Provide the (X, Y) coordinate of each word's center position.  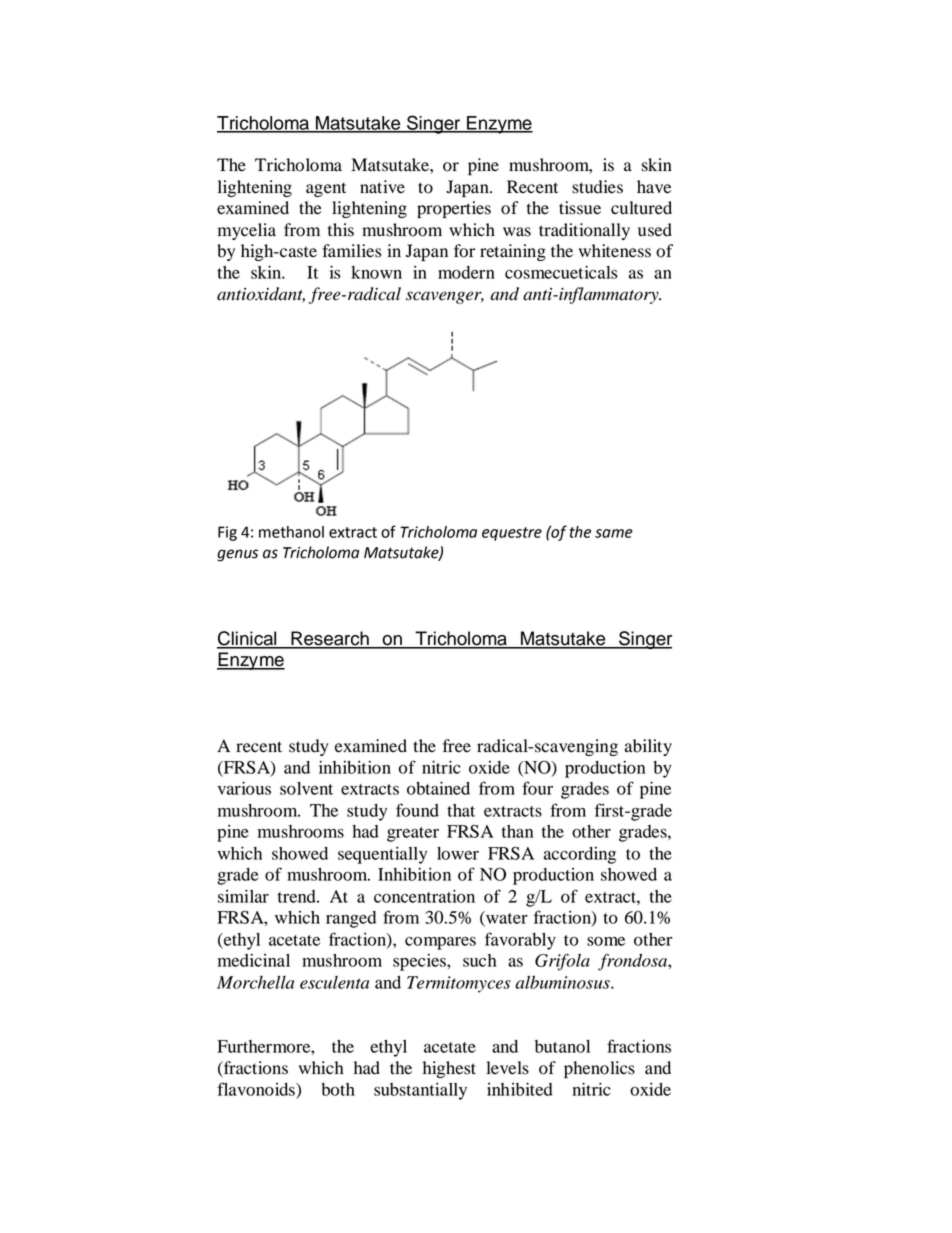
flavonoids (257, 1089)
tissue (580, 208)
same (614, 533)
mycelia (247, 231)
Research (330, 639)
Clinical (248, 639)
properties (454, 209)
